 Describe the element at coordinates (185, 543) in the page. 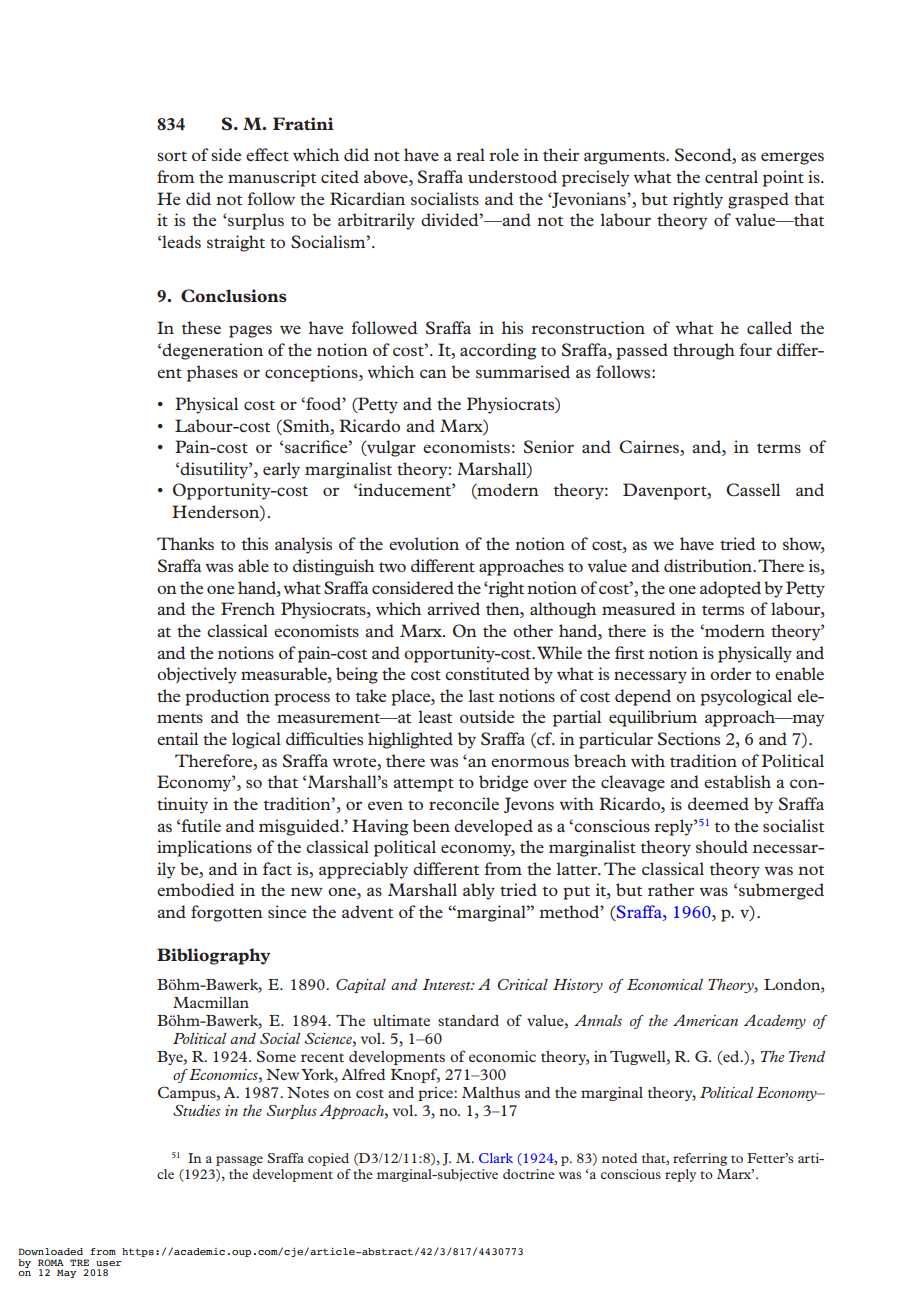

I see `Thanks` at that location.
